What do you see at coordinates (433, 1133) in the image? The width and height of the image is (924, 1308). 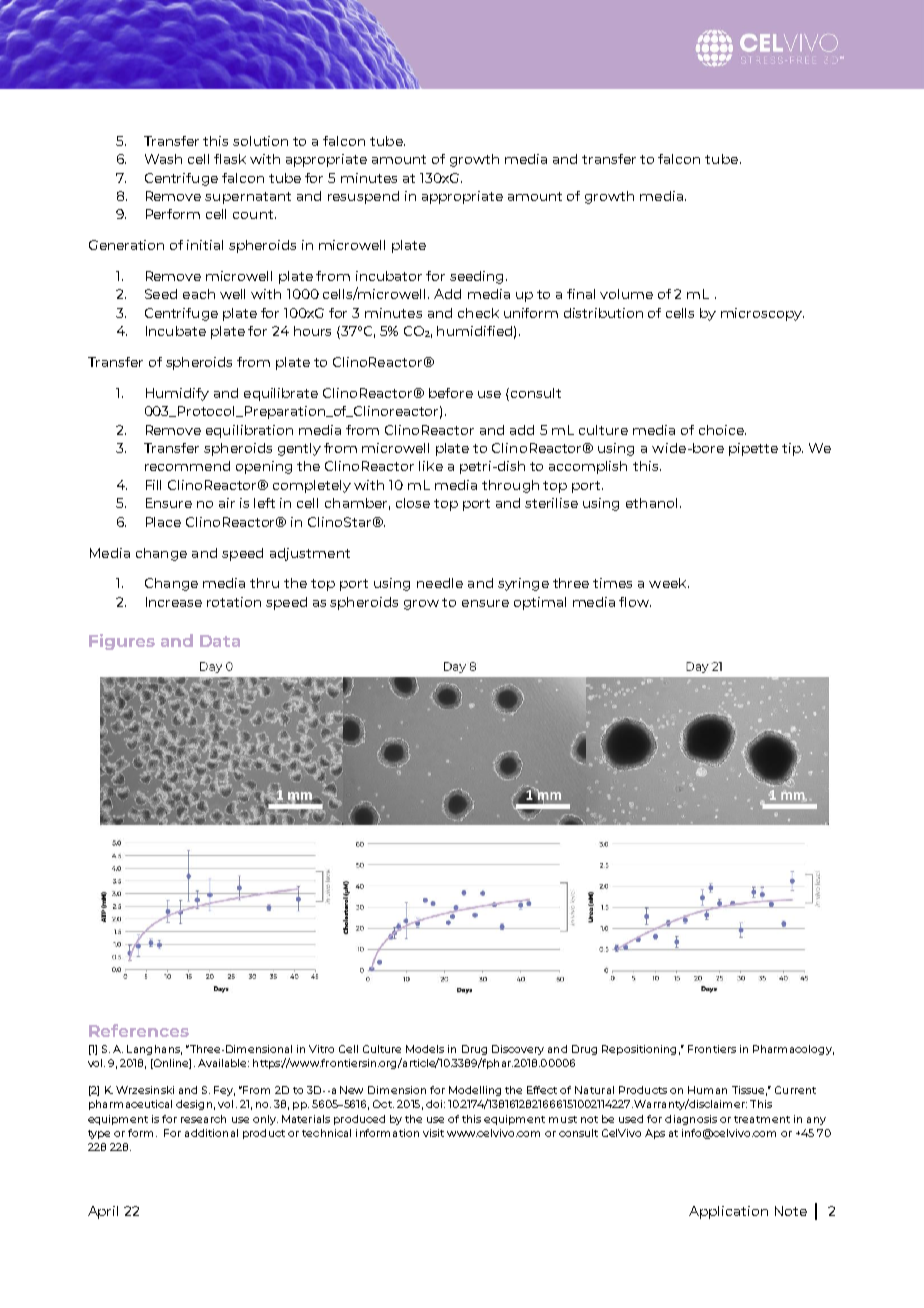 I see `visit` at bounding box center [433, 1133].
